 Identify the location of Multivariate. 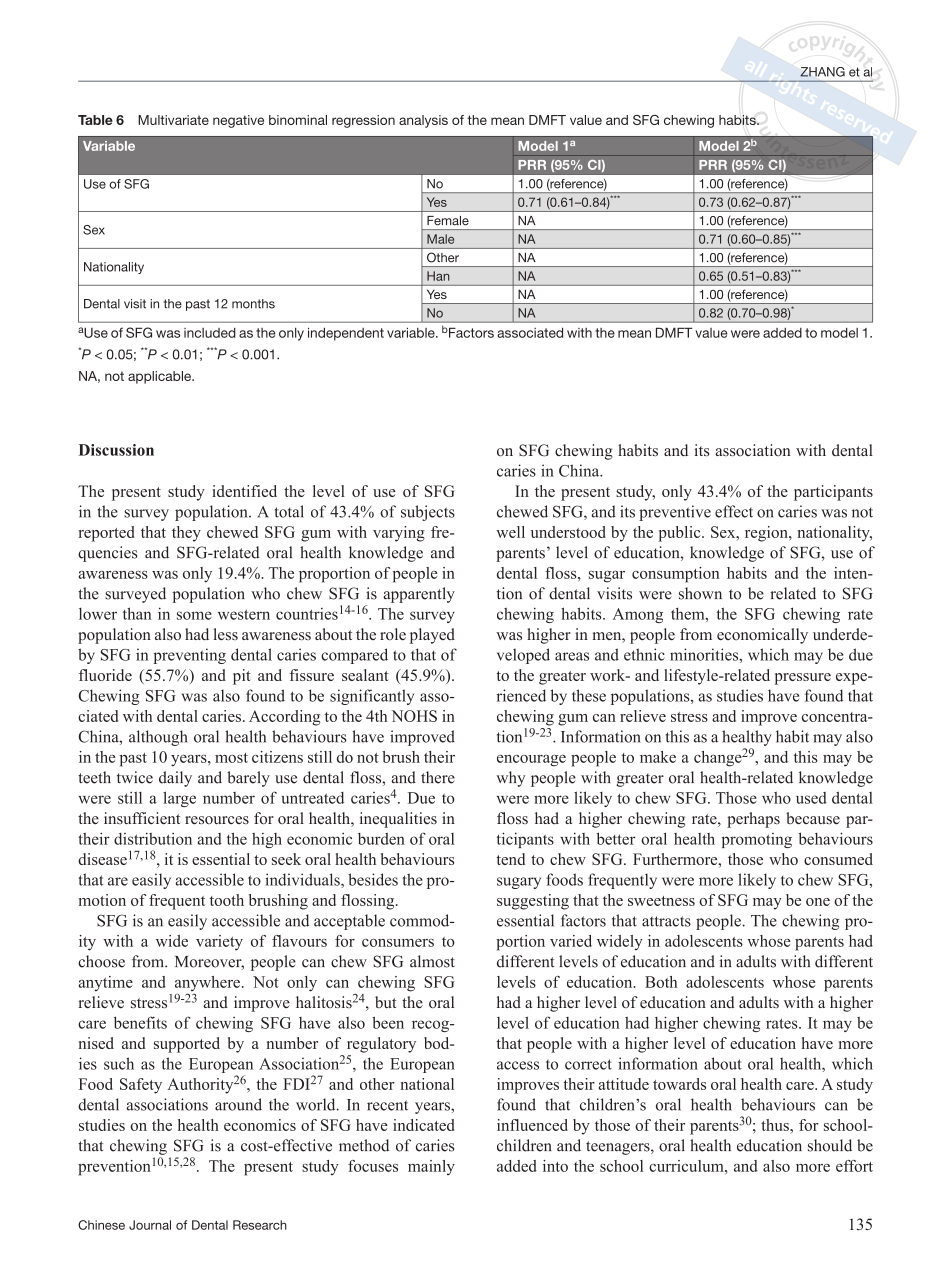
(173, 120).
